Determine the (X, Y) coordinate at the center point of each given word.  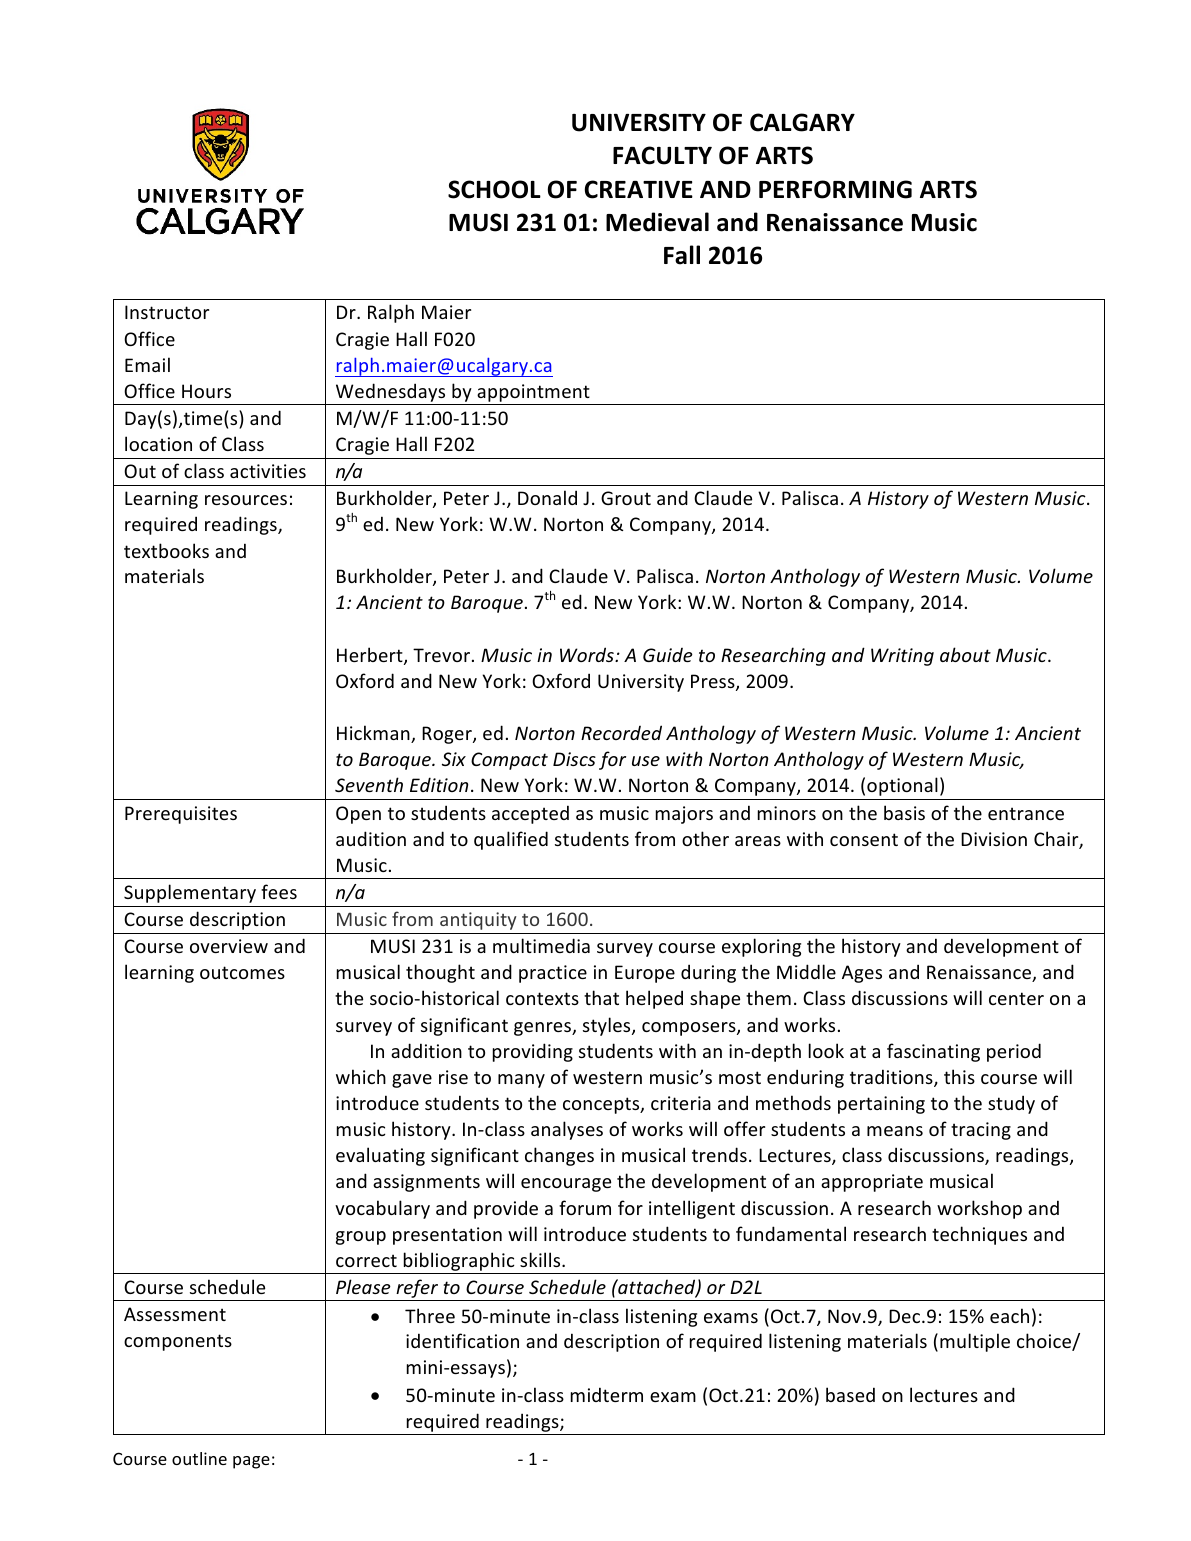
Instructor (167, 312)
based (850, 1394)
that (601, 997)
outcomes (242, 972)
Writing (902, 657)
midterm (607, 1394)
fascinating (933, 1052)
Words (588, 654)
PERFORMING (835, 189)
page (251, 1462)
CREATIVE (639, 189)
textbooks (166, 550)
